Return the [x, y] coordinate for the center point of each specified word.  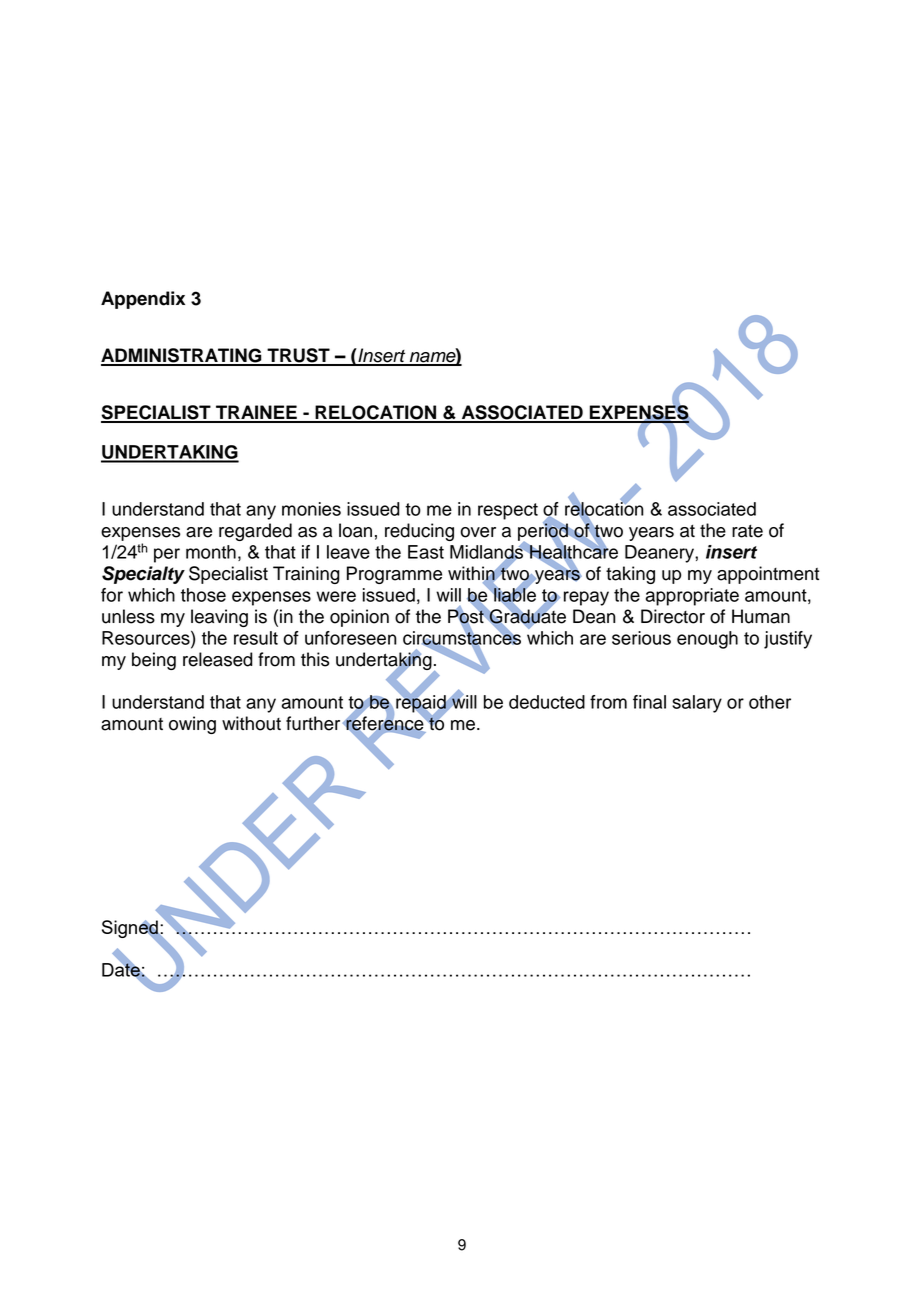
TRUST [298, 356]
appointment [768, 575]
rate [747, 531]
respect [508, 511]
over [478, 532]
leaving [219, 618]
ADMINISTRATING [182, 356]
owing [192, 725]
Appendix [143, 300]
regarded [255, 532]
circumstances [462, 638]
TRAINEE [256, 413]
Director [673, 616]
